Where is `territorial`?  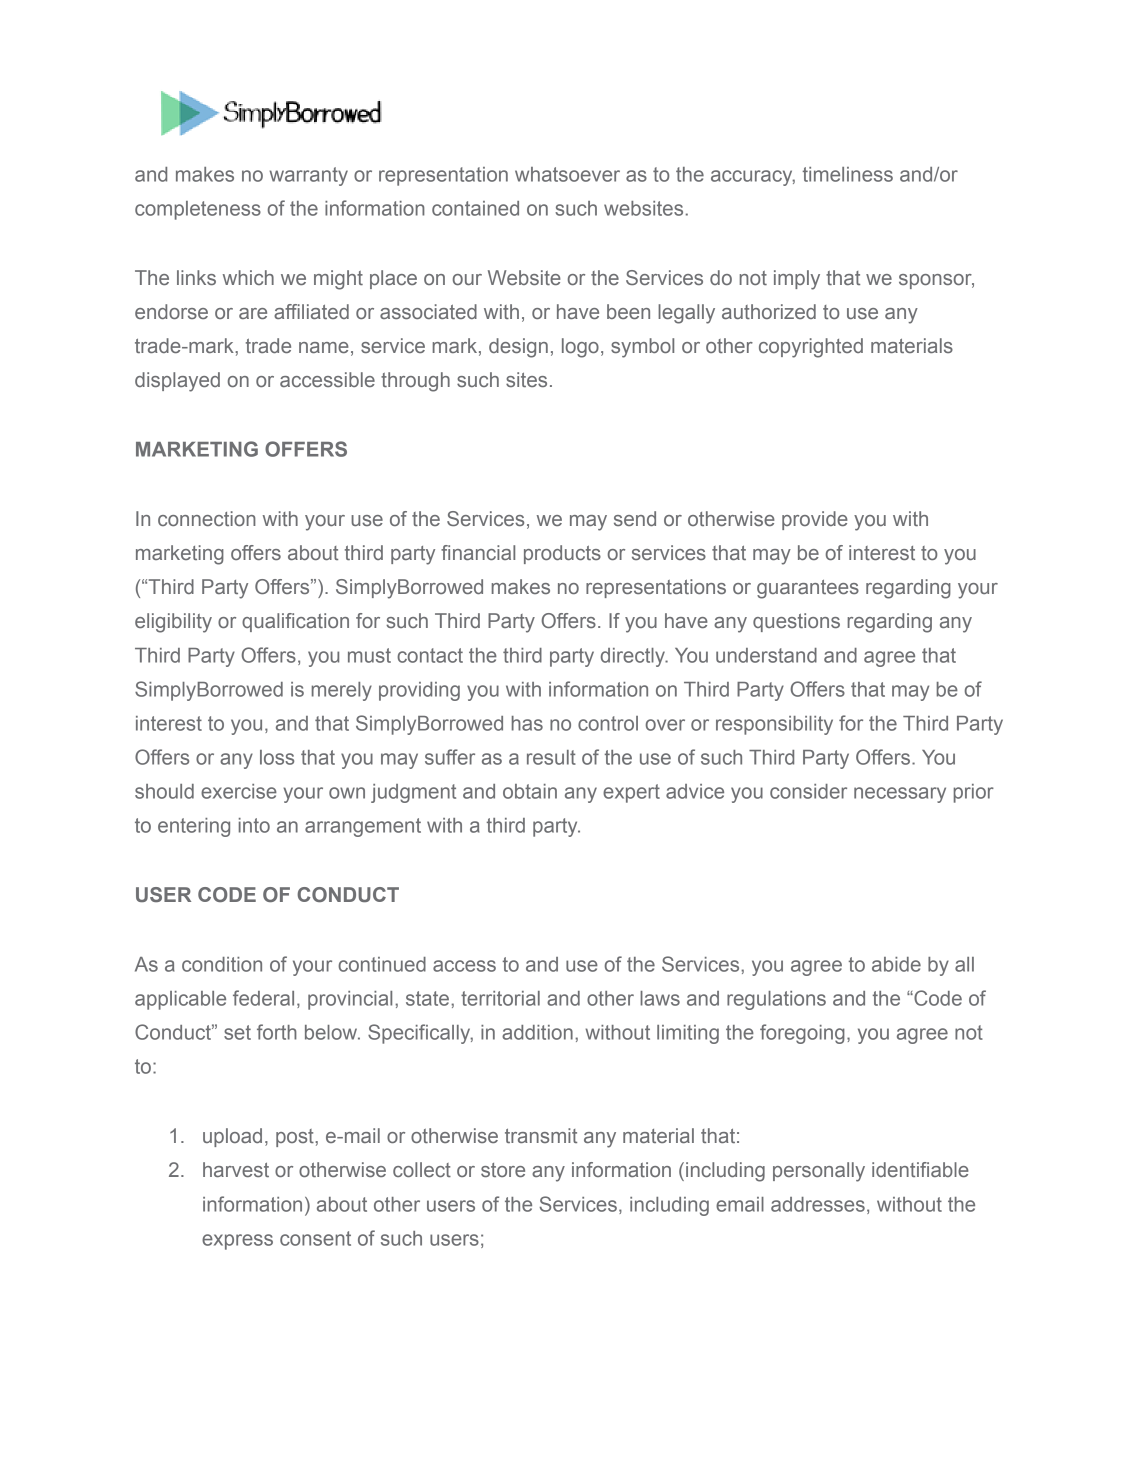 territorial is located at coordinates (500, 998).
